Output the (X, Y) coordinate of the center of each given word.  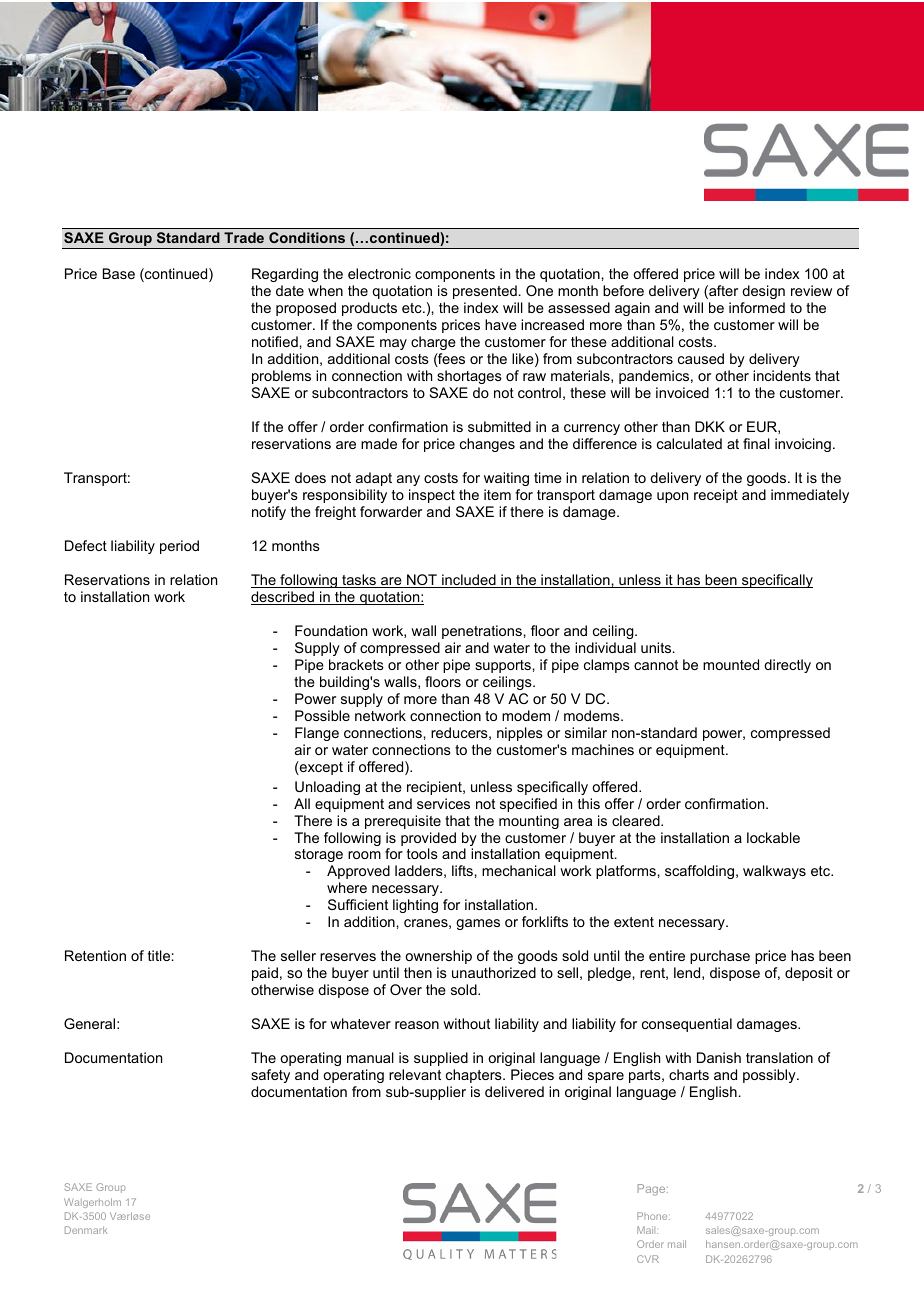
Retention (95, 955)
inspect (432, 496)
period (179, 547)
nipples (520, 734)
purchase (720, 957)
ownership (438, 957)
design (763, 292)
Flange (317, 734)
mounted (731, 664)
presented (485, 292)
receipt (716, 496)
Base (119, 273)
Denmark (86, 1230)
